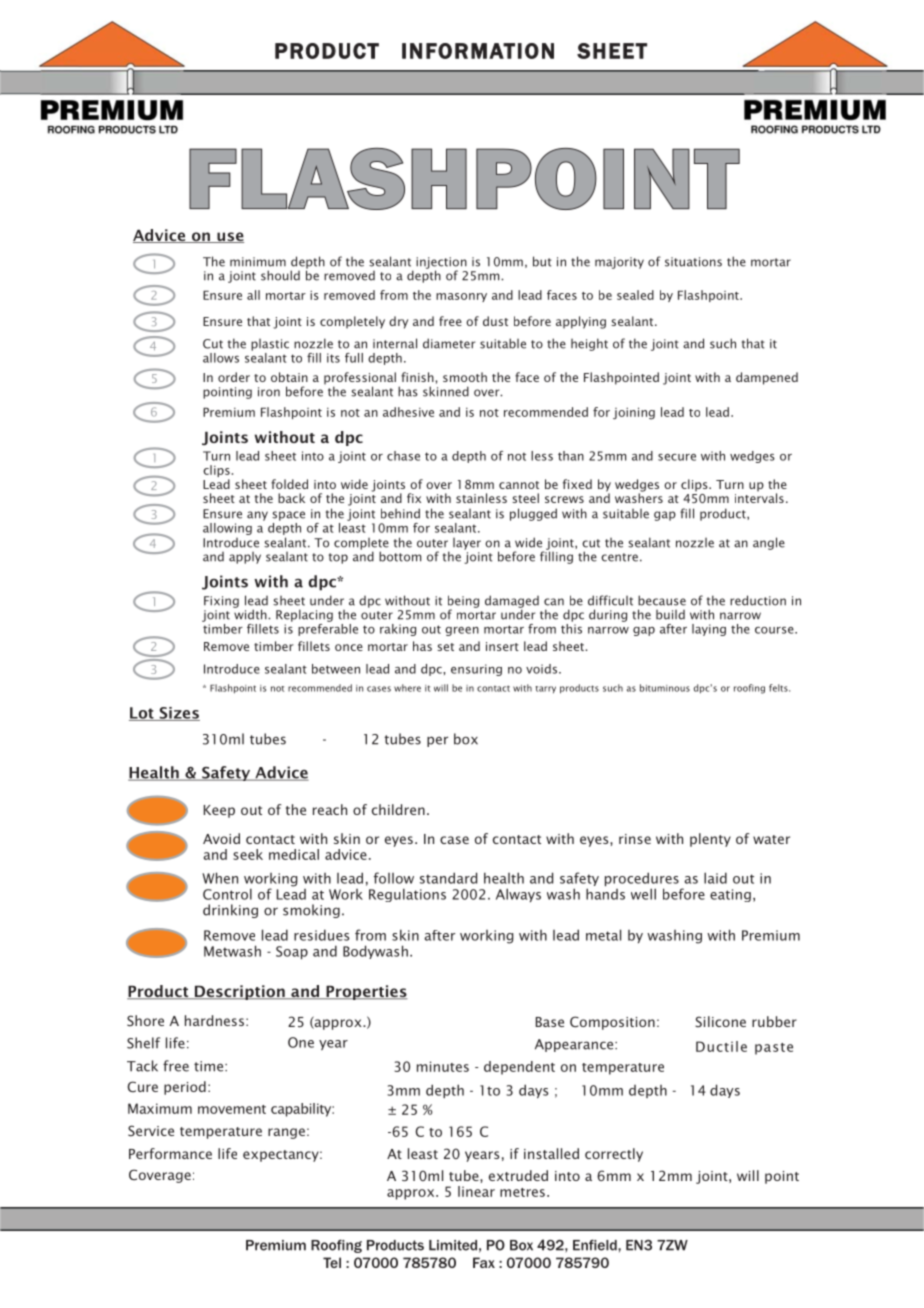 Image resolution: width=924 pixels, height=1308 pixels. I want to click on Description, so click(240, 992).
